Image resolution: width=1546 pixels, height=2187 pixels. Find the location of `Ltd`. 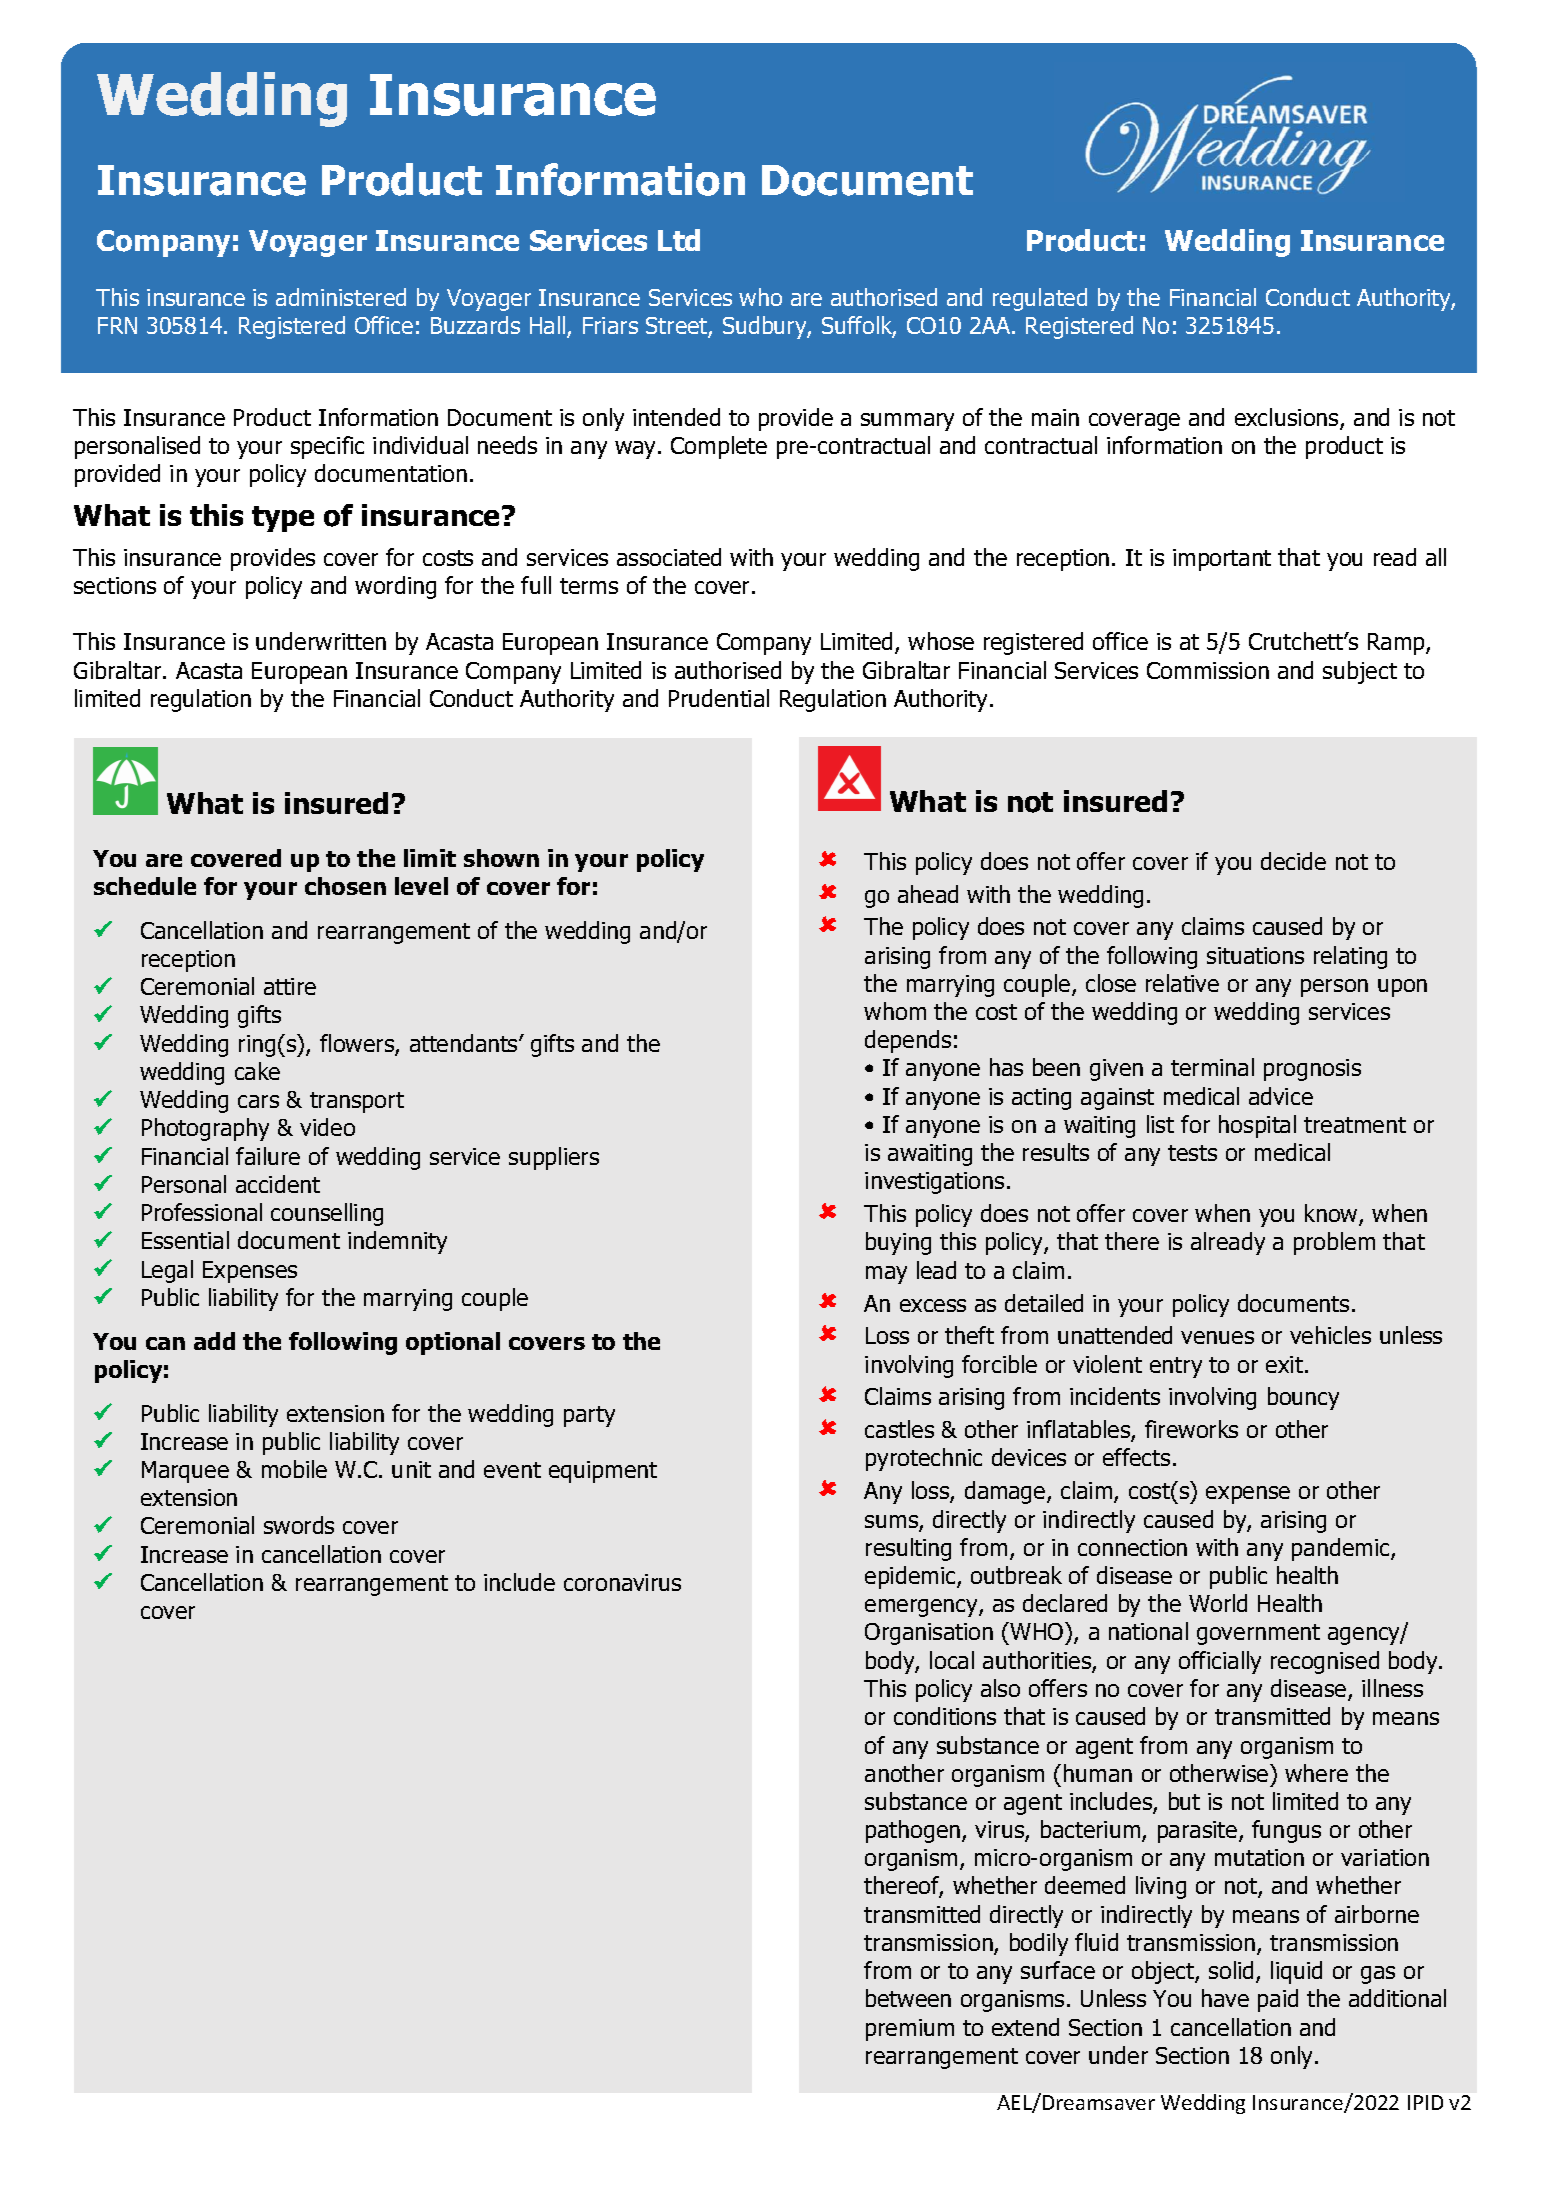

Ltd is located at coordinates (679, 240).
